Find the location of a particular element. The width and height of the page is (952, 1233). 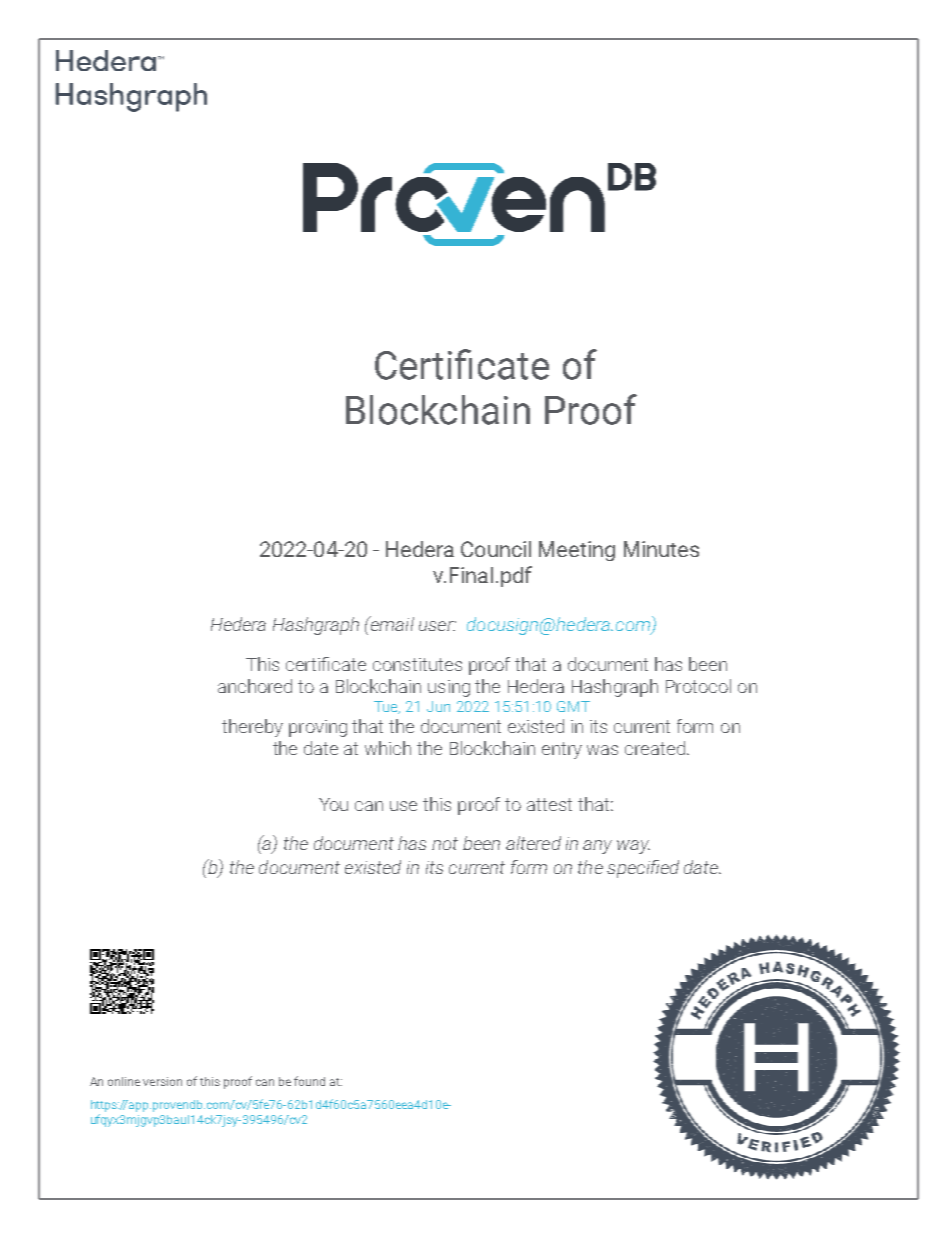

You is located at coordinates (333, 804).
